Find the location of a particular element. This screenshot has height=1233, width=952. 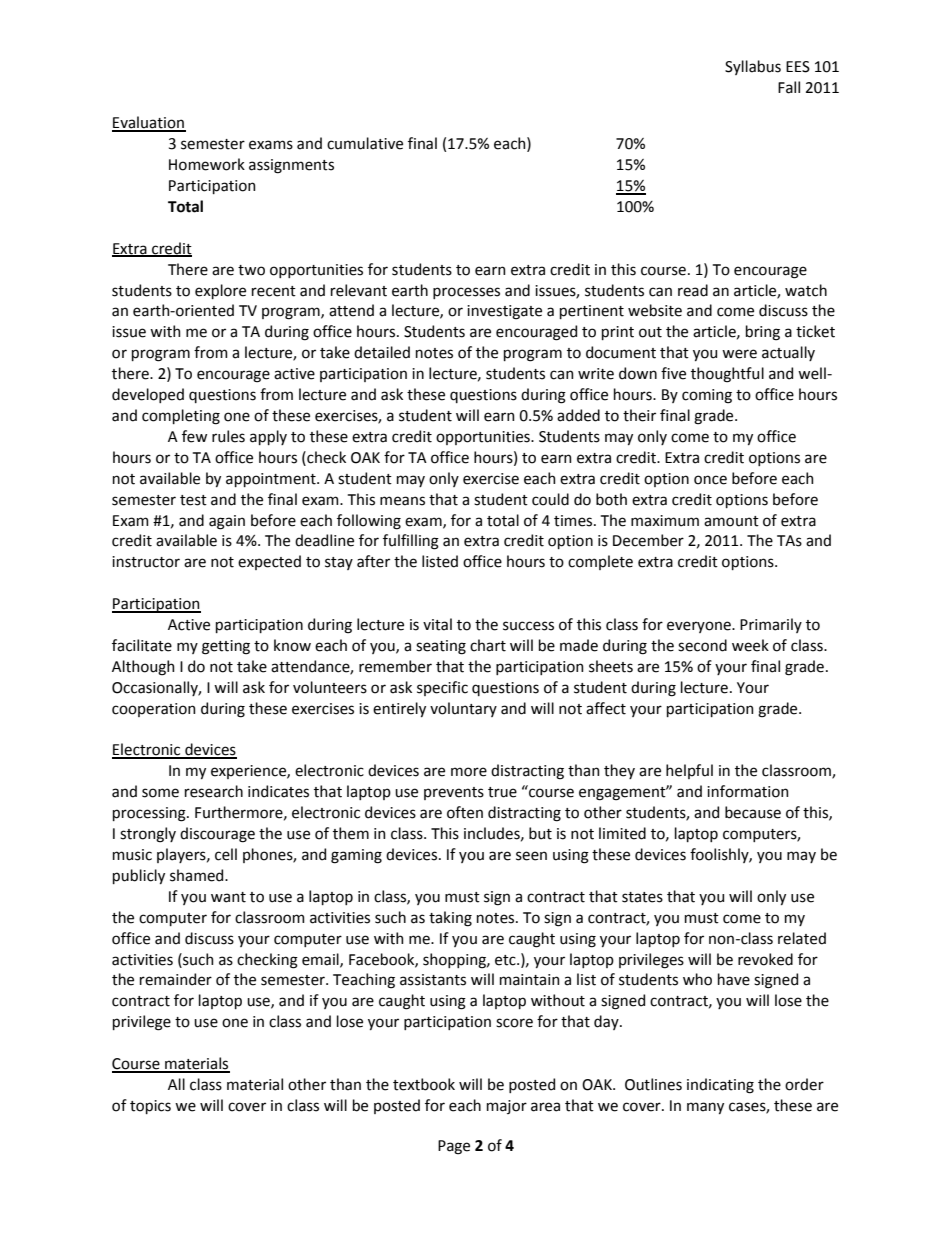

Evaluation is located at coordinates (149, 123).
